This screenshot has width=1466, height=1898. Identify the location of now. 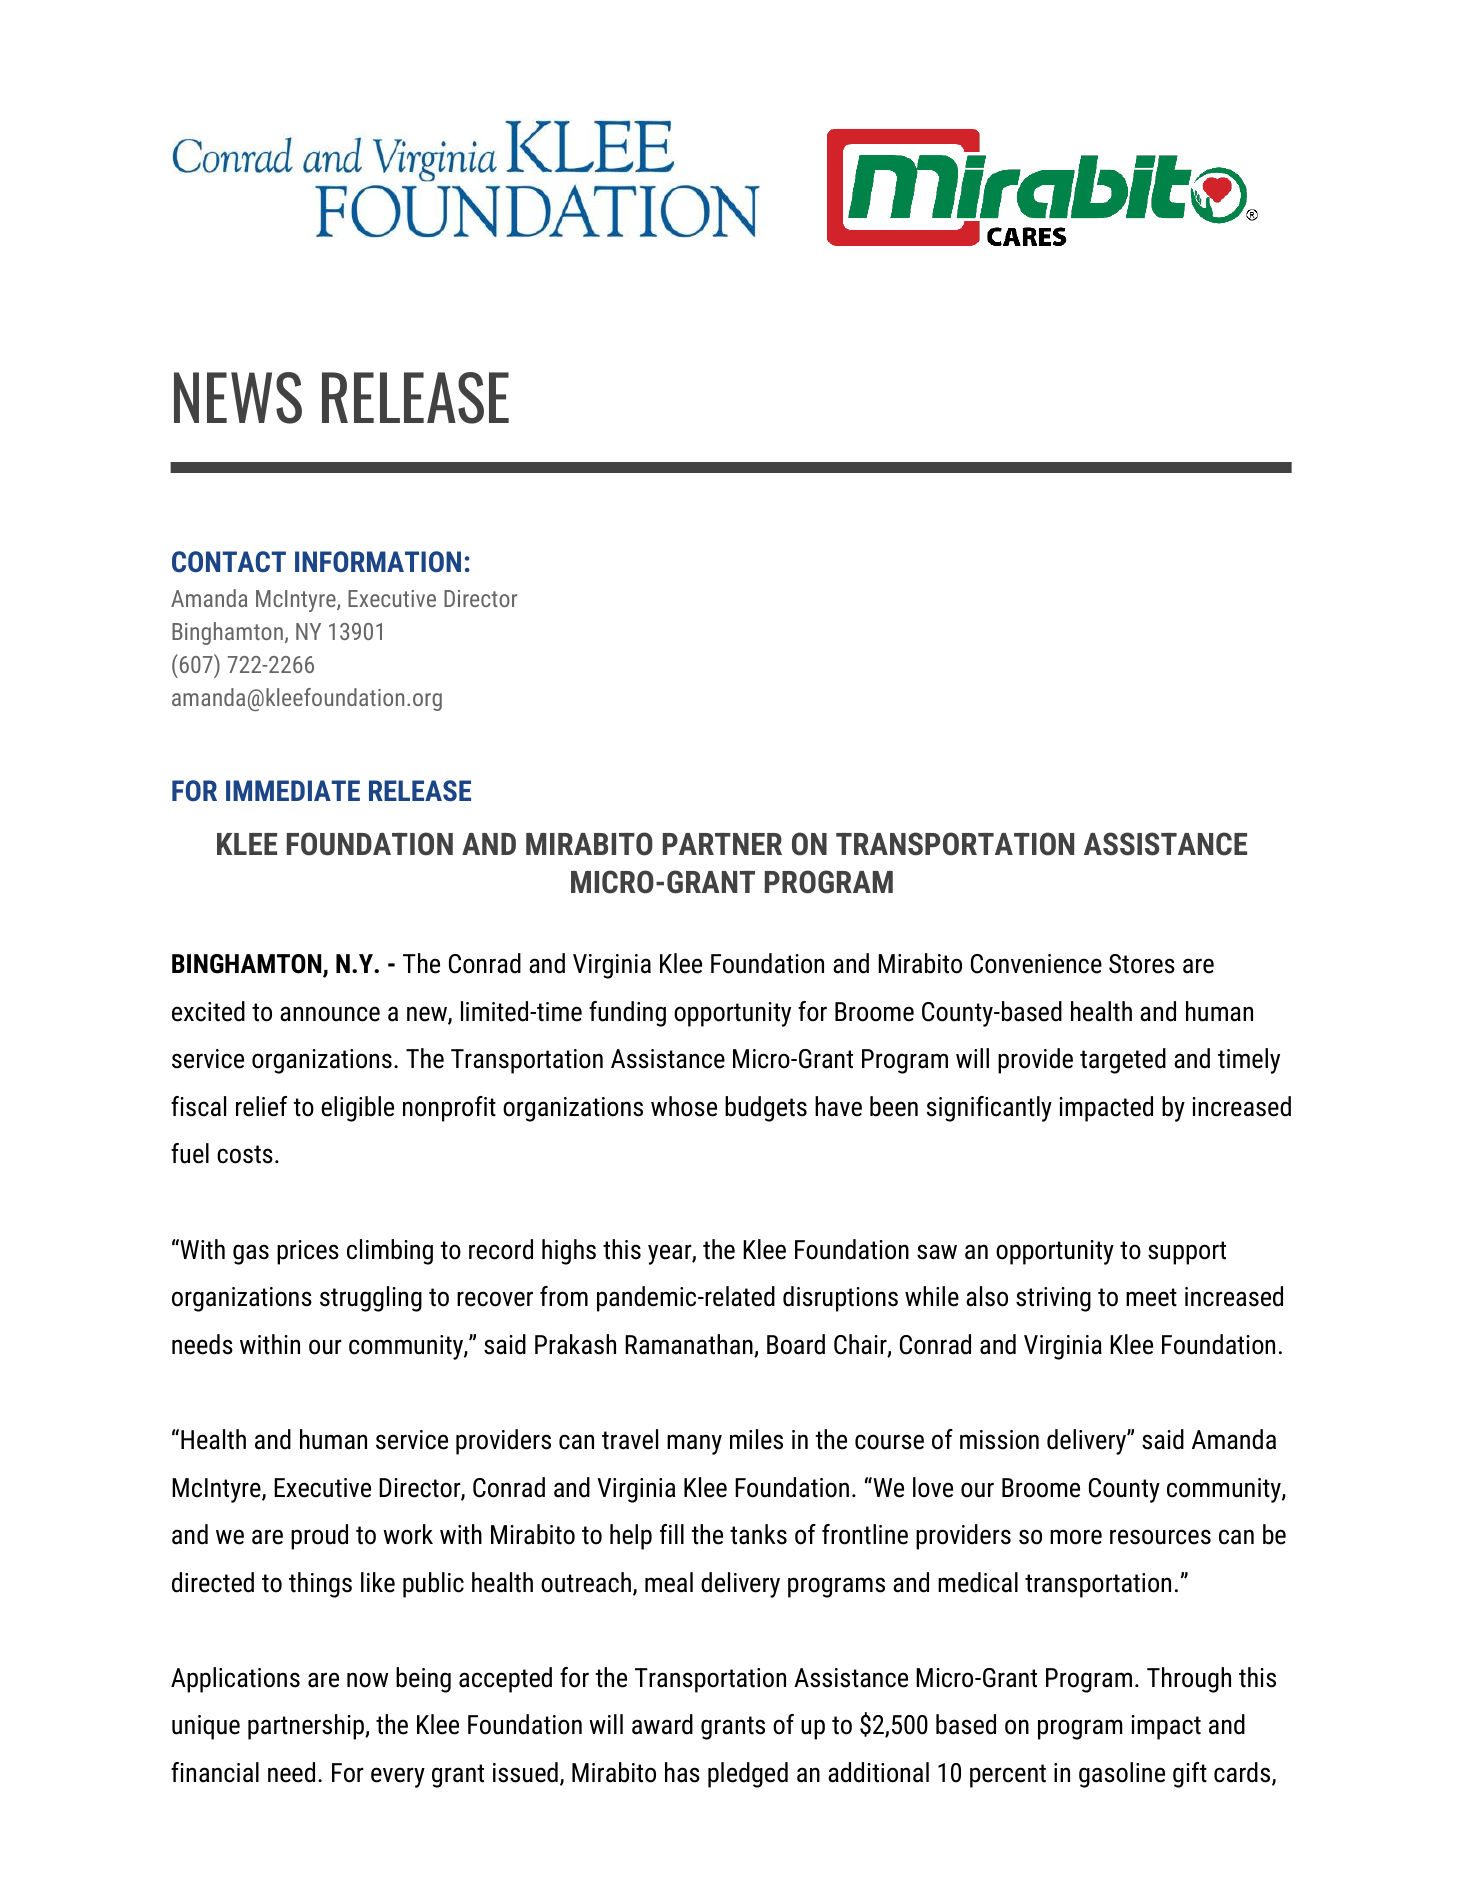
(367, 1680).
